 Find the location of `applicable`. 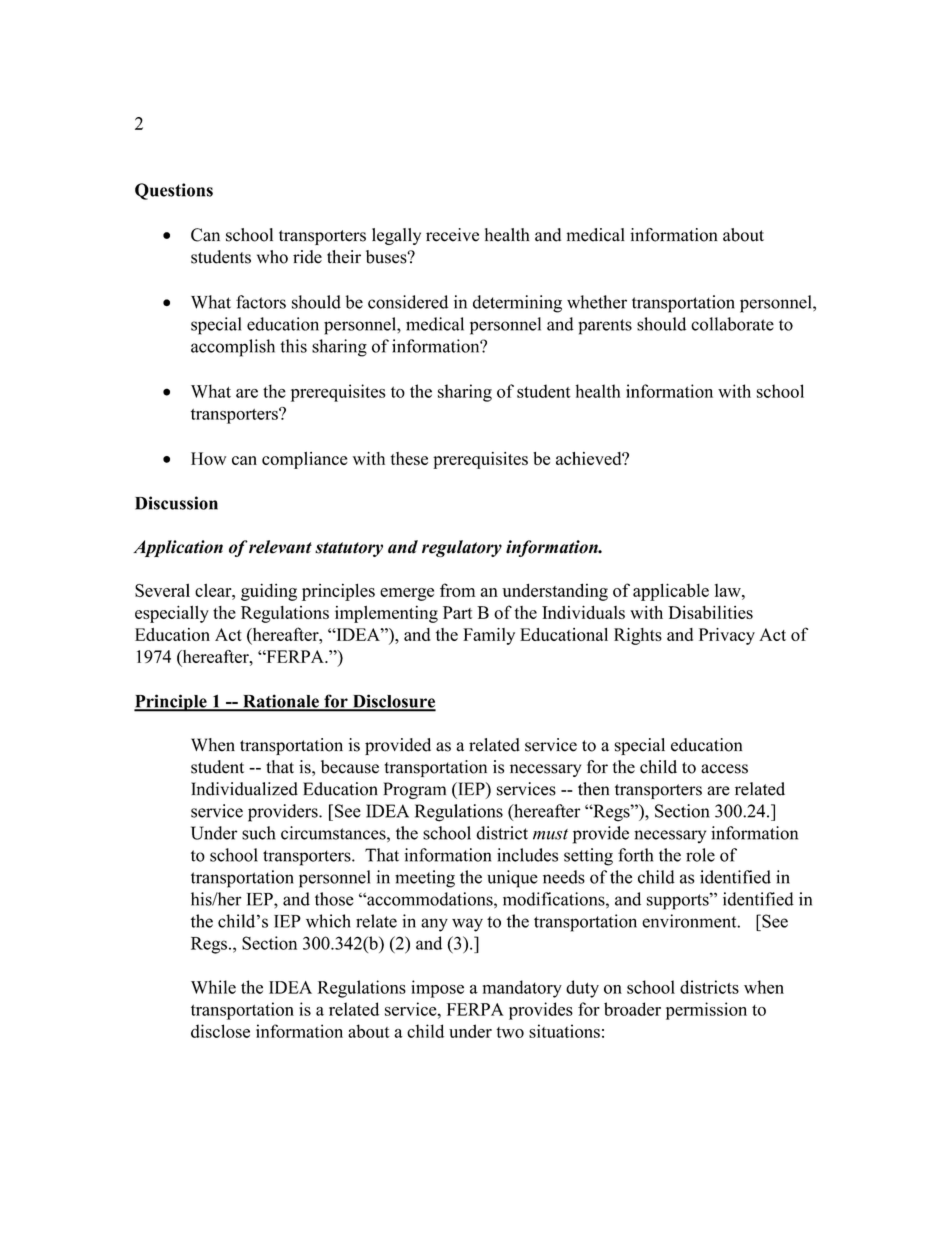

applicable is located at coordinates (671, 592).
